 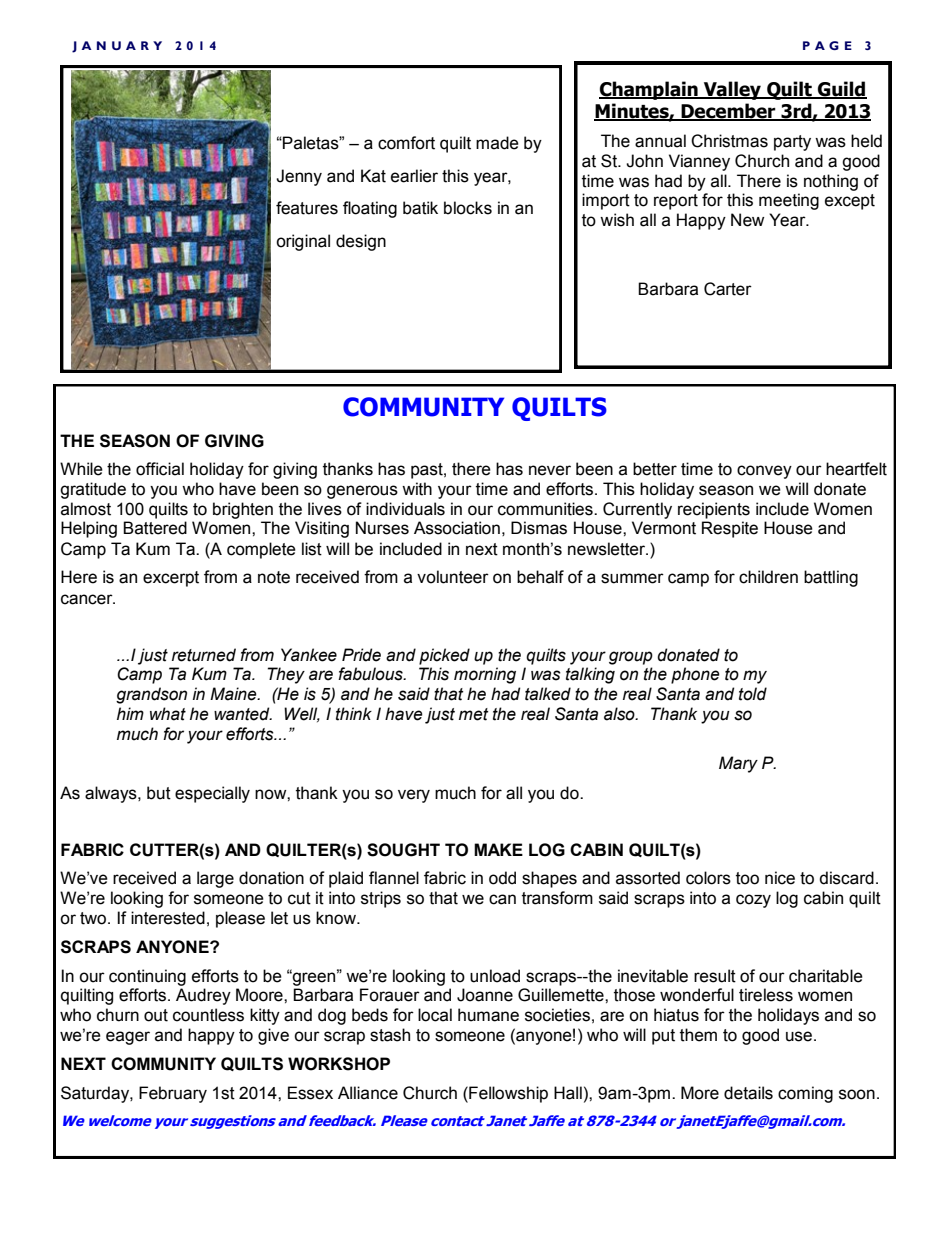 What do you see at coordinates (792, 143) in the image?
I see `party` at bounding box center [792, 143].
